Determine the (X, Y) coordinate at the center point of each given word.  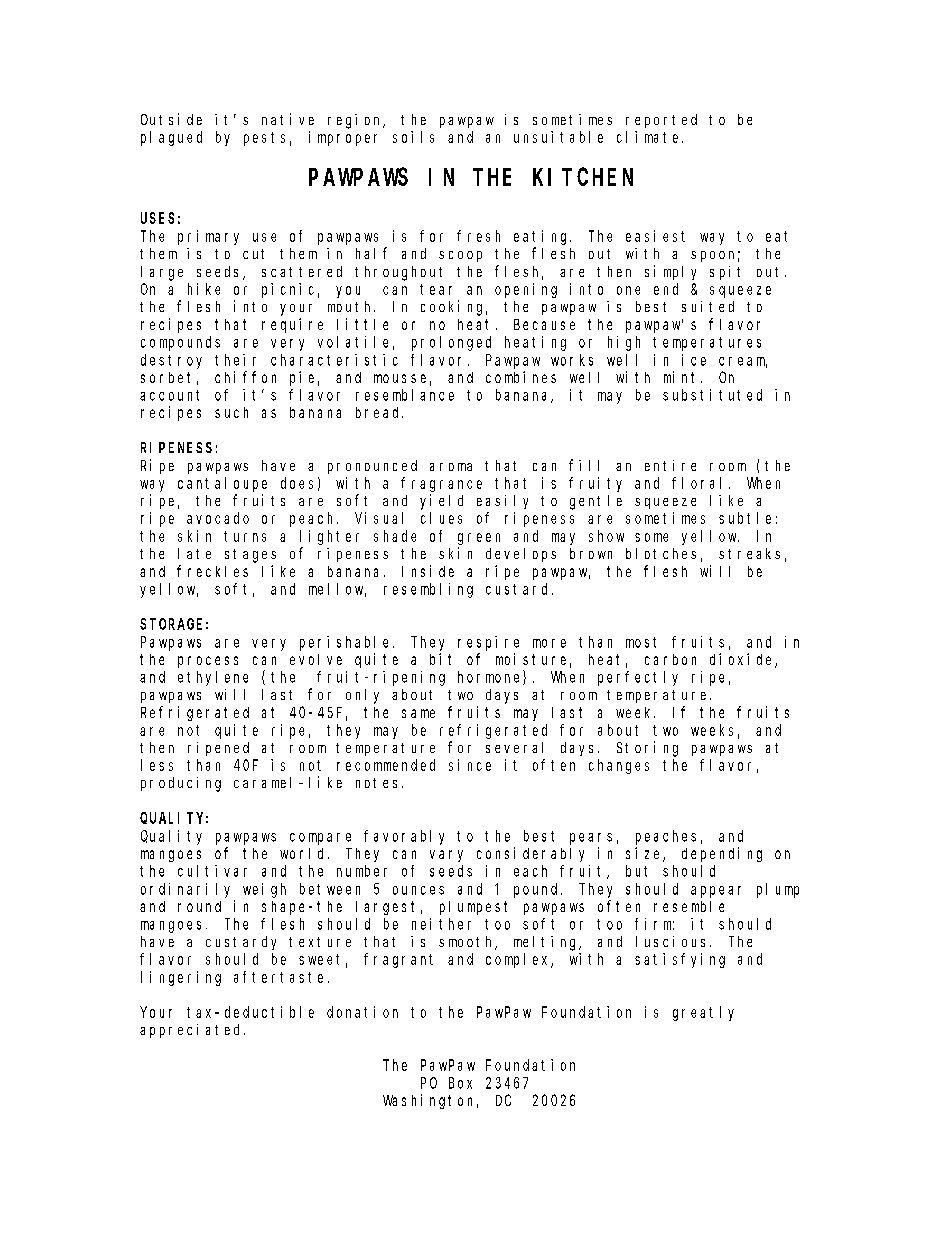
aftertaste (278, 977)
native (288, 119)
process (208, 662)
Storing (647, 749)
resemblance (405, 395)
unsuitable (558, 137)
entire (670, 465)
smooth (468, 943)
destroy (171, 361)
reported (661, 121)
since (470, 765)
